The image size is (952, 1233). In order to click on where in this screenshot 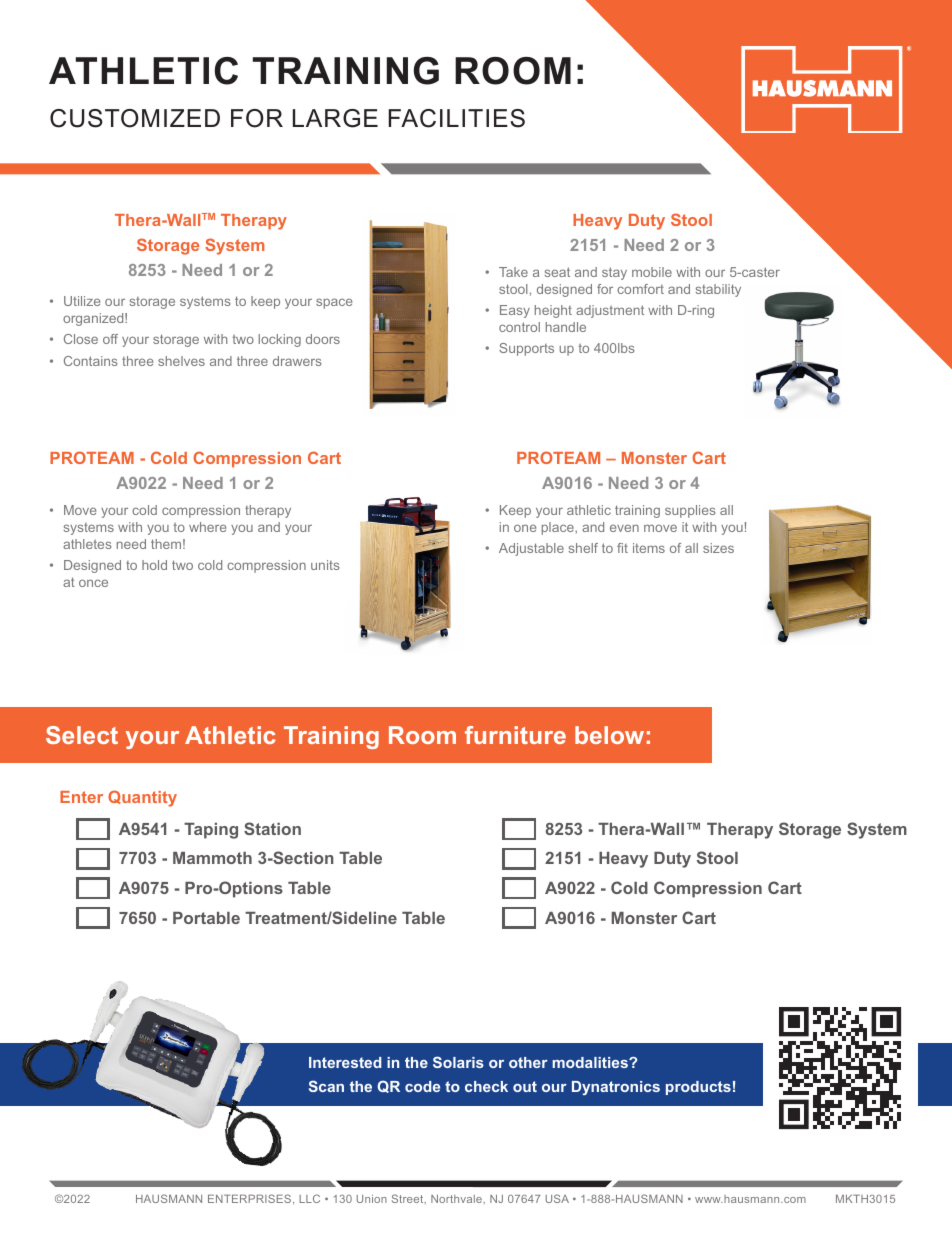, I will do `click(207, 527)`.
